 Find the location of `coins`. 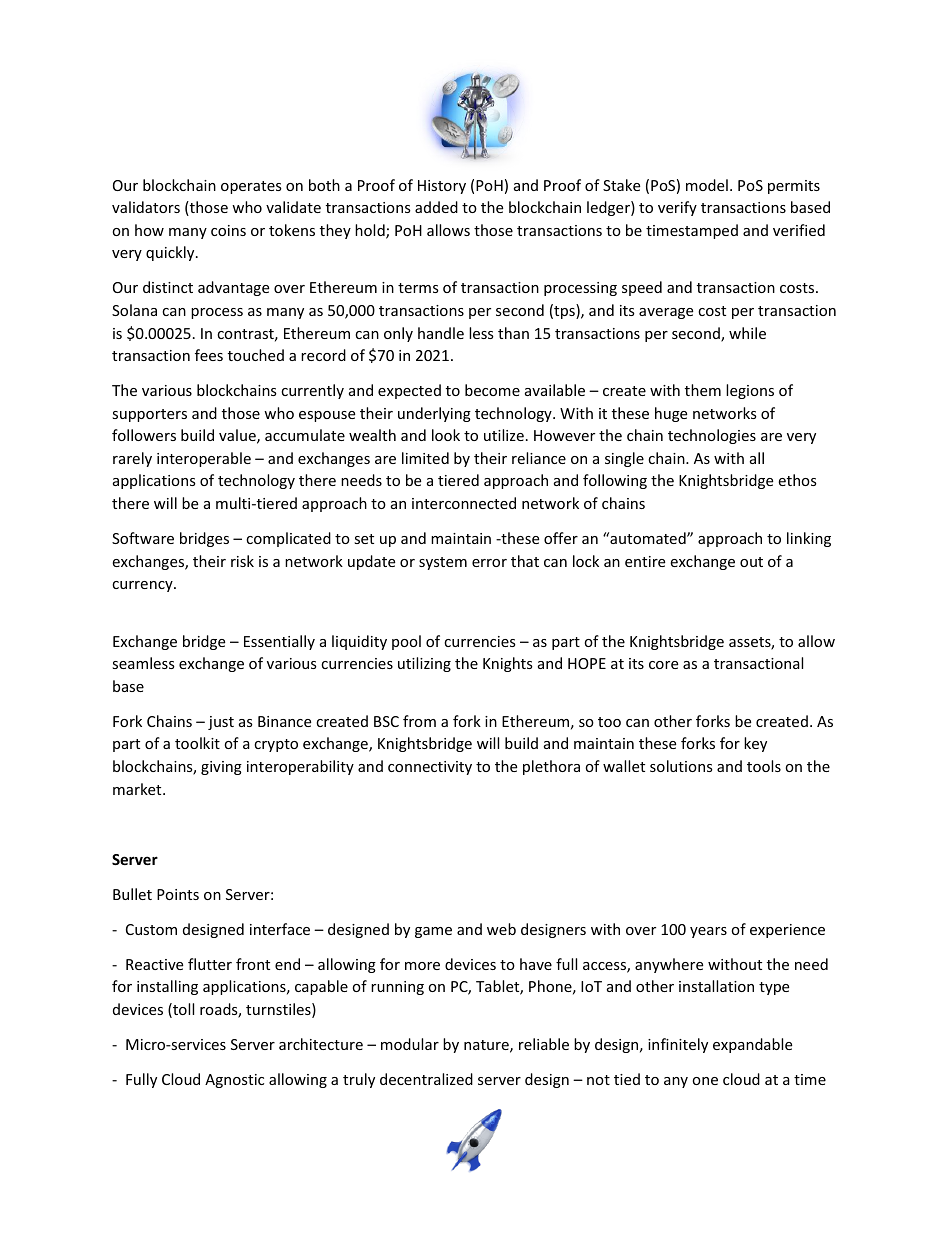

coins is located at coordinates (228, 230).
